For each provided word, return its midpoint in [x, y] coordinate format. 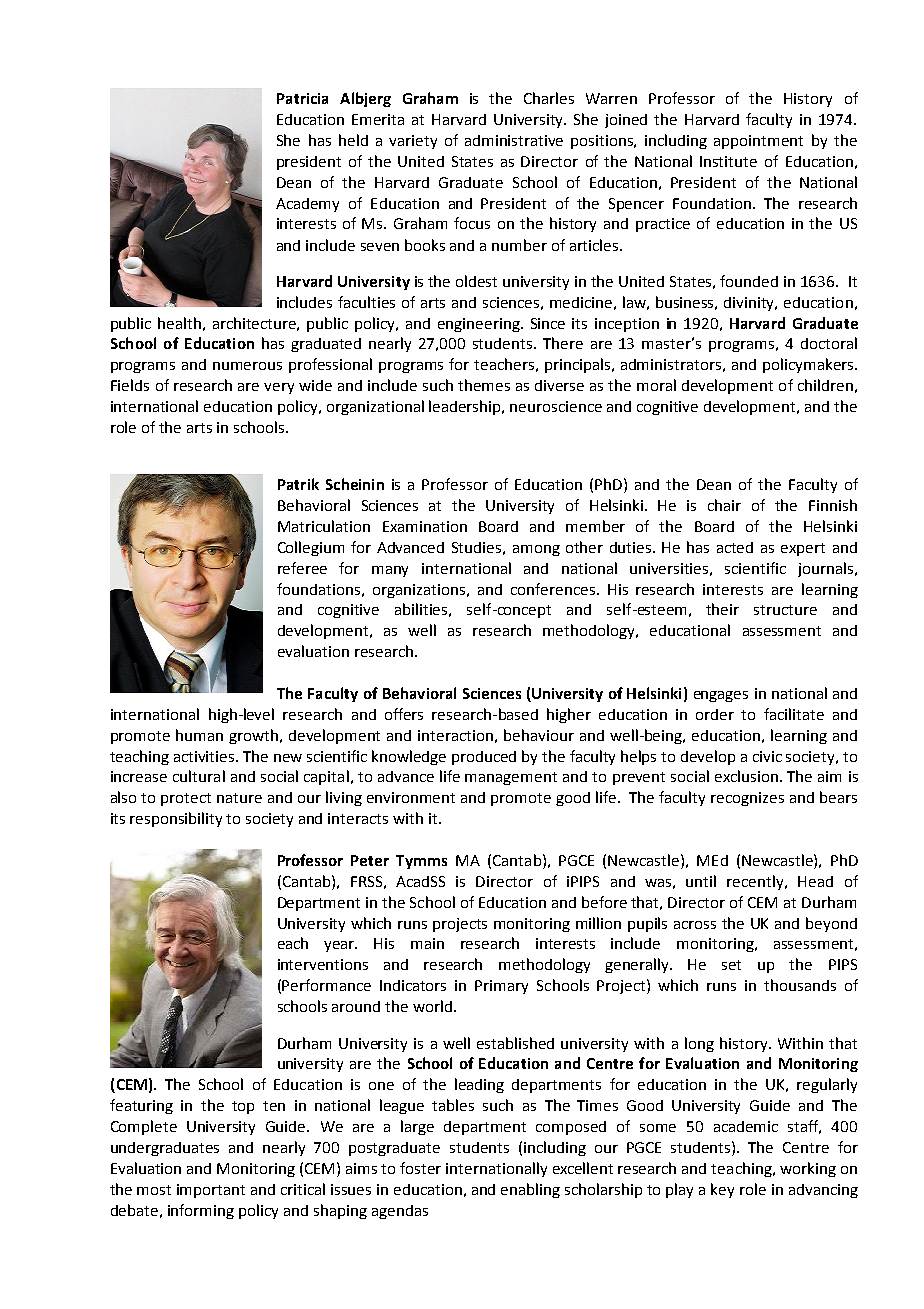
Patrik [298, 484]
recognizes [747, 799]
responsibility [176, 819]
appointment [758, 142]
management [511, 778]
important [211, 1191]
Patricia [302, 98]
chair [724, 505]
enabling [530, 1190]
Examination [425, 526]
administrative [514, 140]
